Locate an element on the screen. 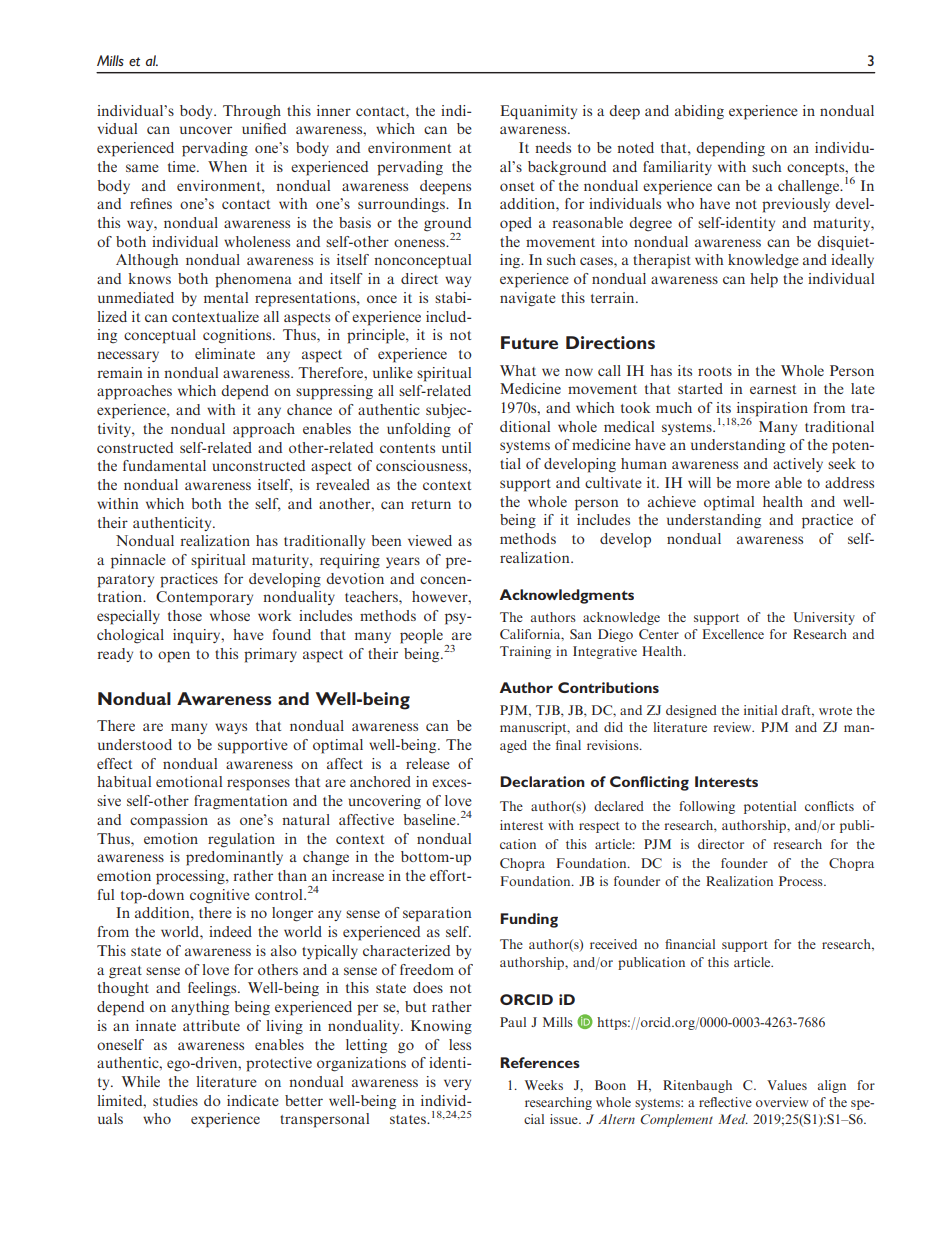 This screenshot has height=1233, width=952. time is located at coordinates (183, 166).
